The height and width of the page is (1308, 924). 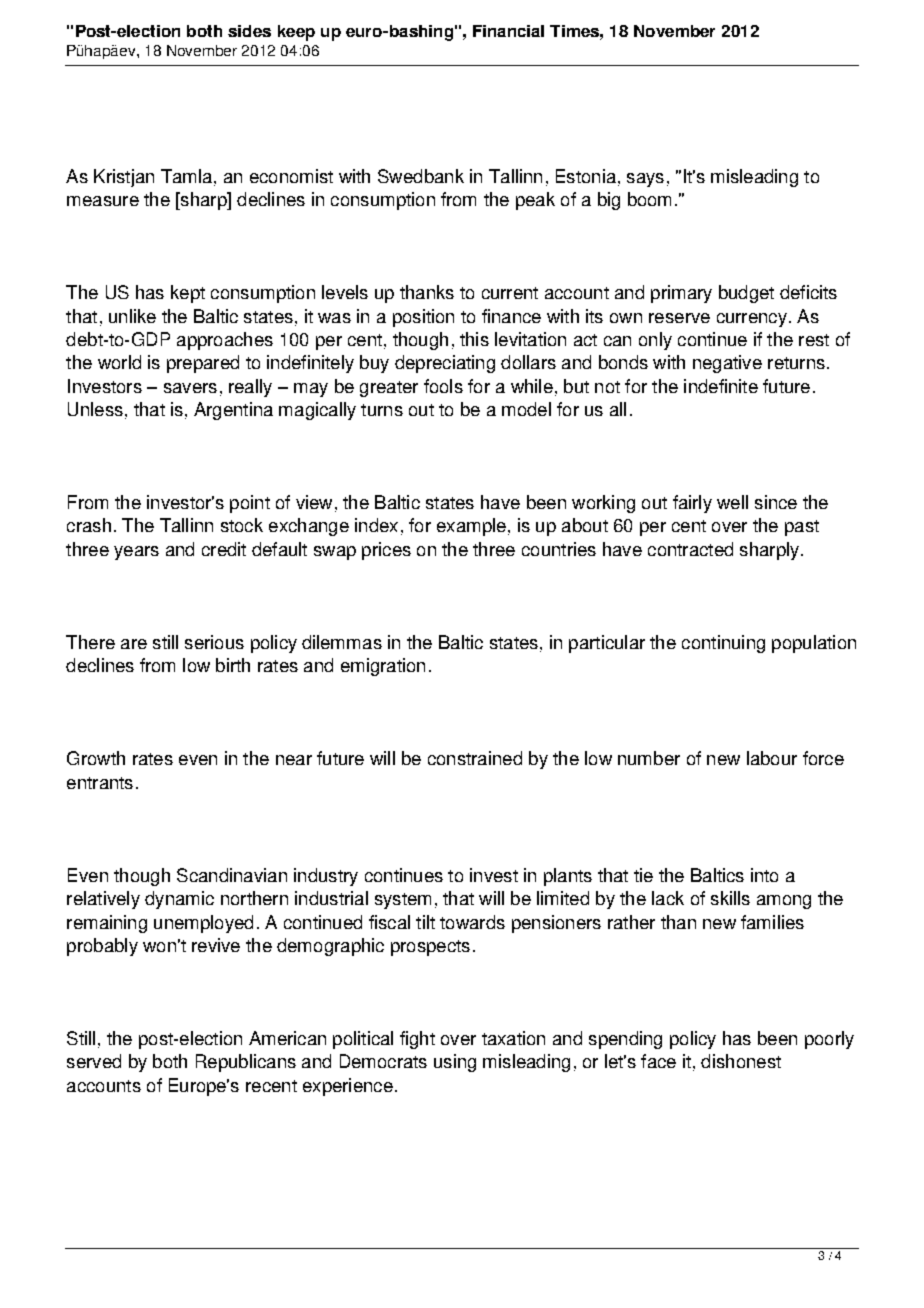 I want to click on Financial, so click(x=508, y=31).
